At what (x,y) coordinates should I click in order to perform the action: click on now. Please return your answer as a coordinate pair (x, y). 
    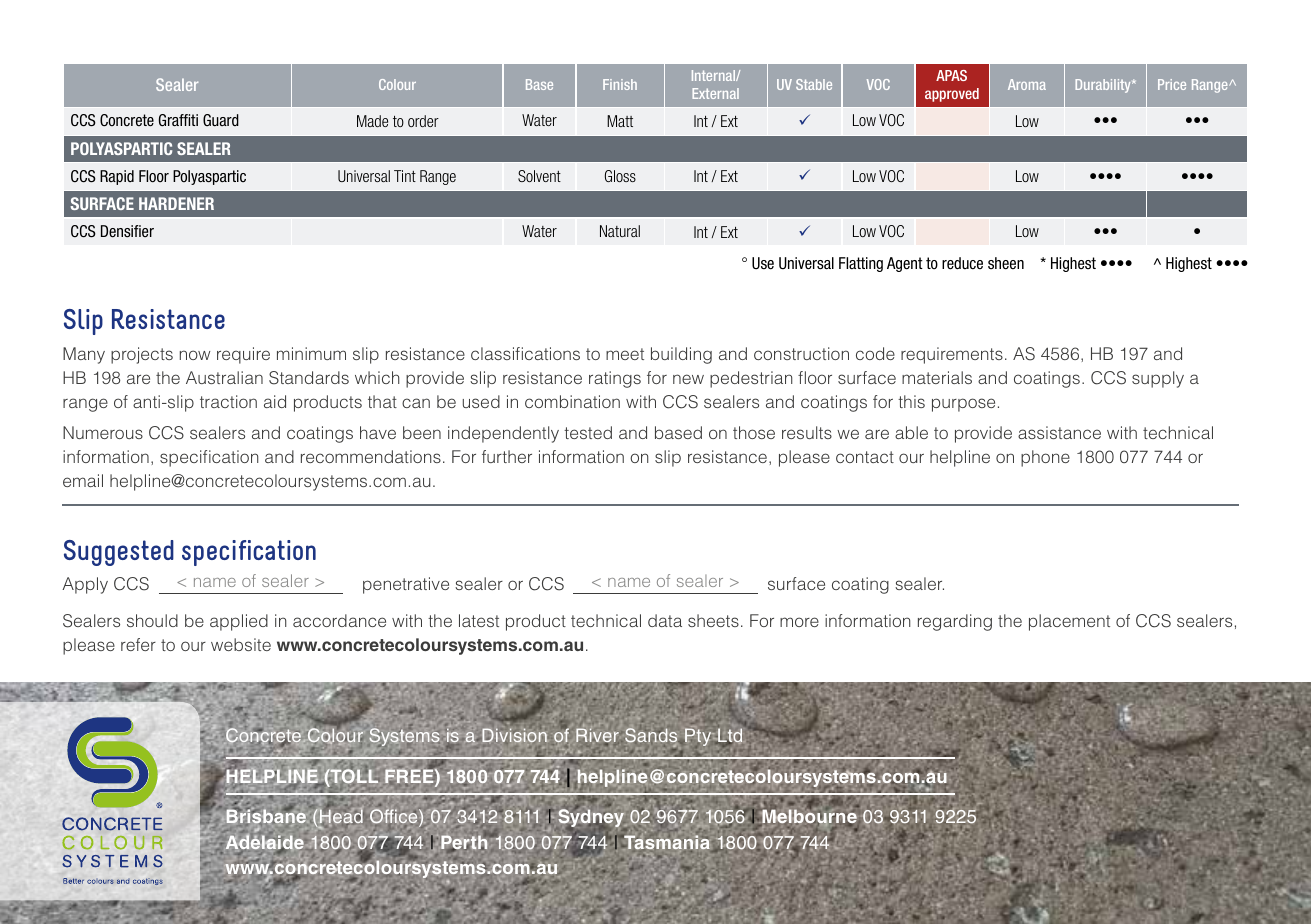
    Looking at the image, I should click on (195, 355).
